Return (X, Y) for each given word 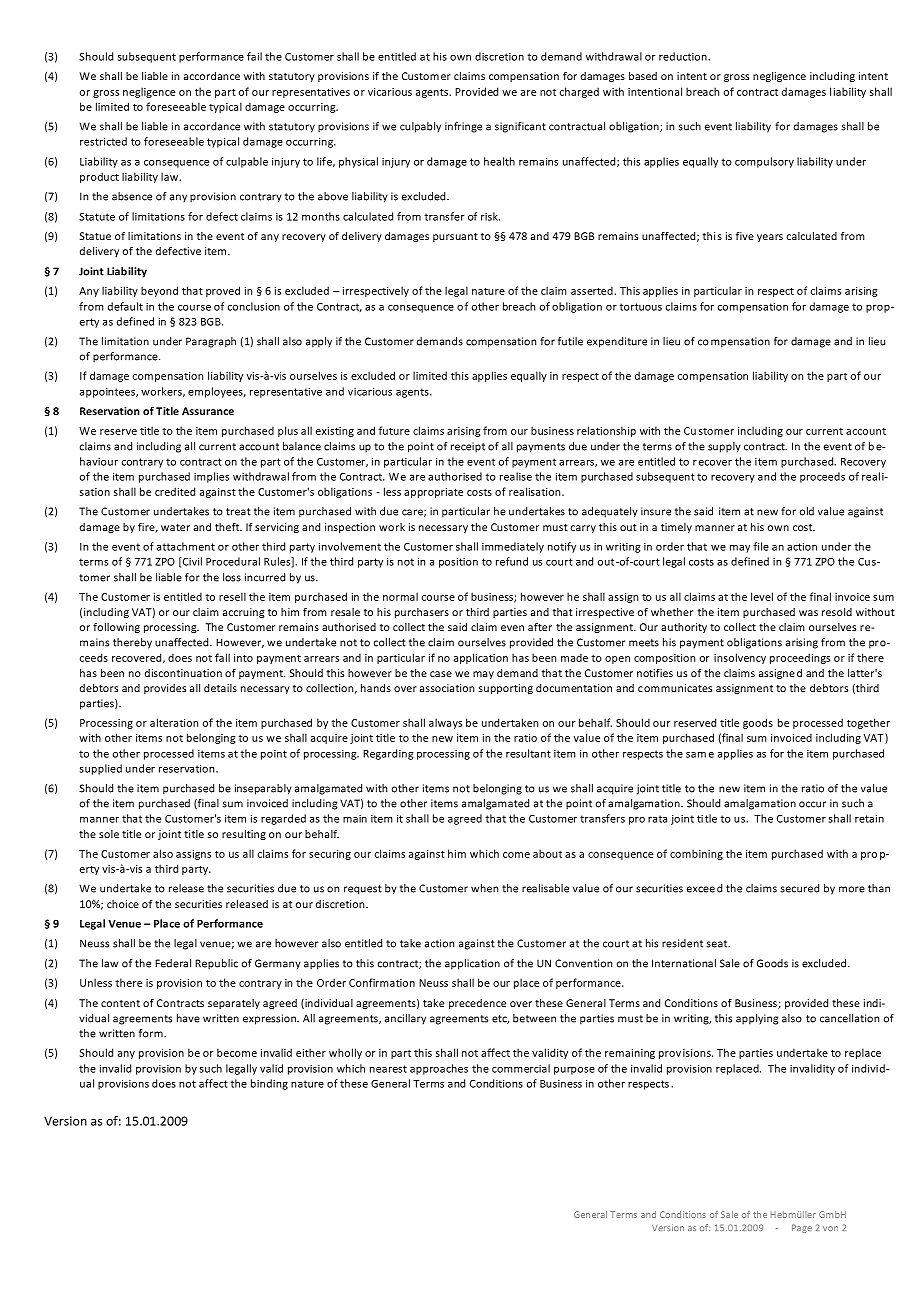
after (540, 627)
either (311, 1052)
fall (222, 657)
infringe (463, 127)
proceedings (800, 658)
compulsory (764, 162)
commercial (521, 1068)
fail (254, 56)
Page (802, 1228)
